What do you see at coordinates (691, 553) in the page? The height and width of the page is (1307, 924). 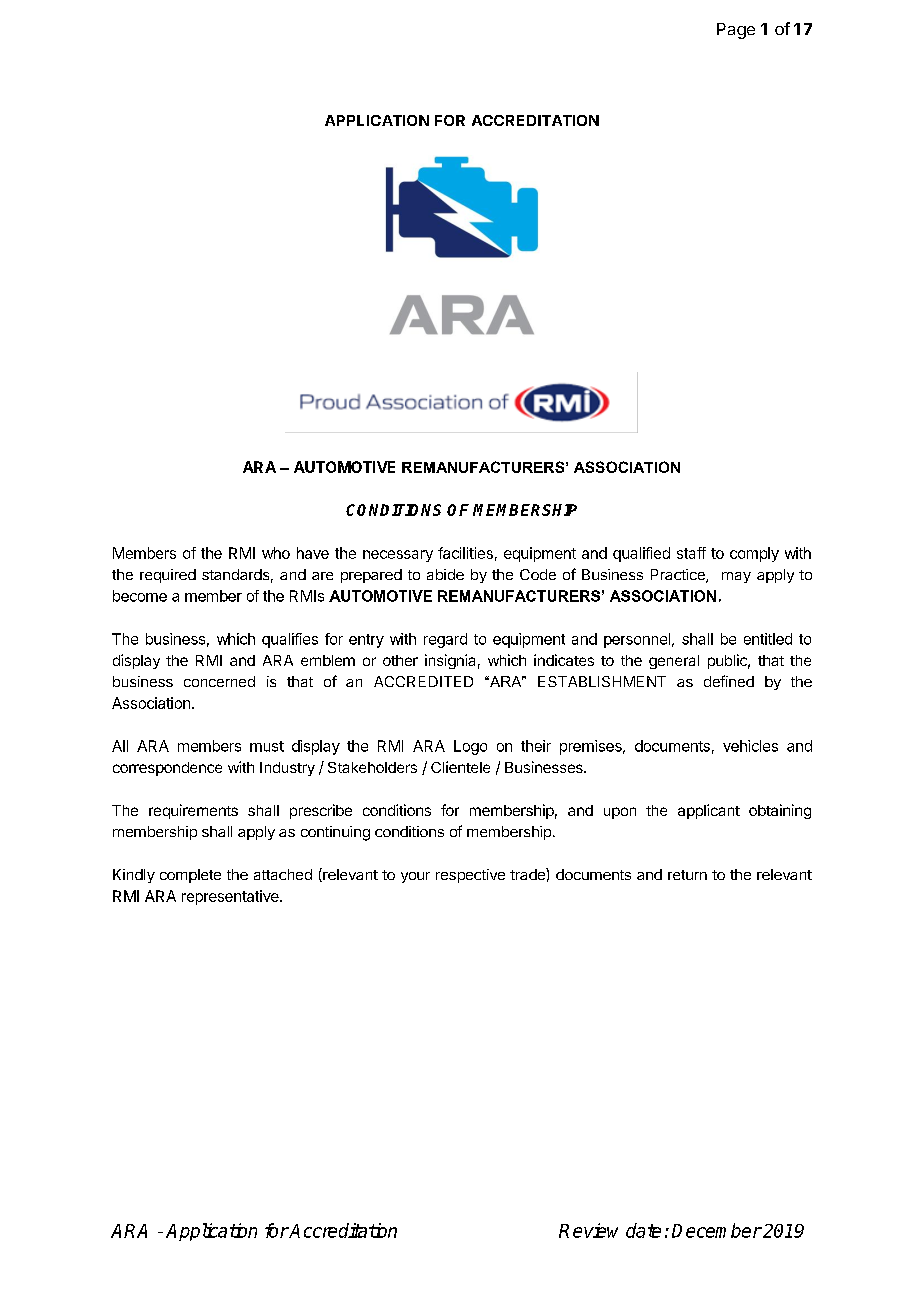 I see `staff` at bounding box center [691, 553].
